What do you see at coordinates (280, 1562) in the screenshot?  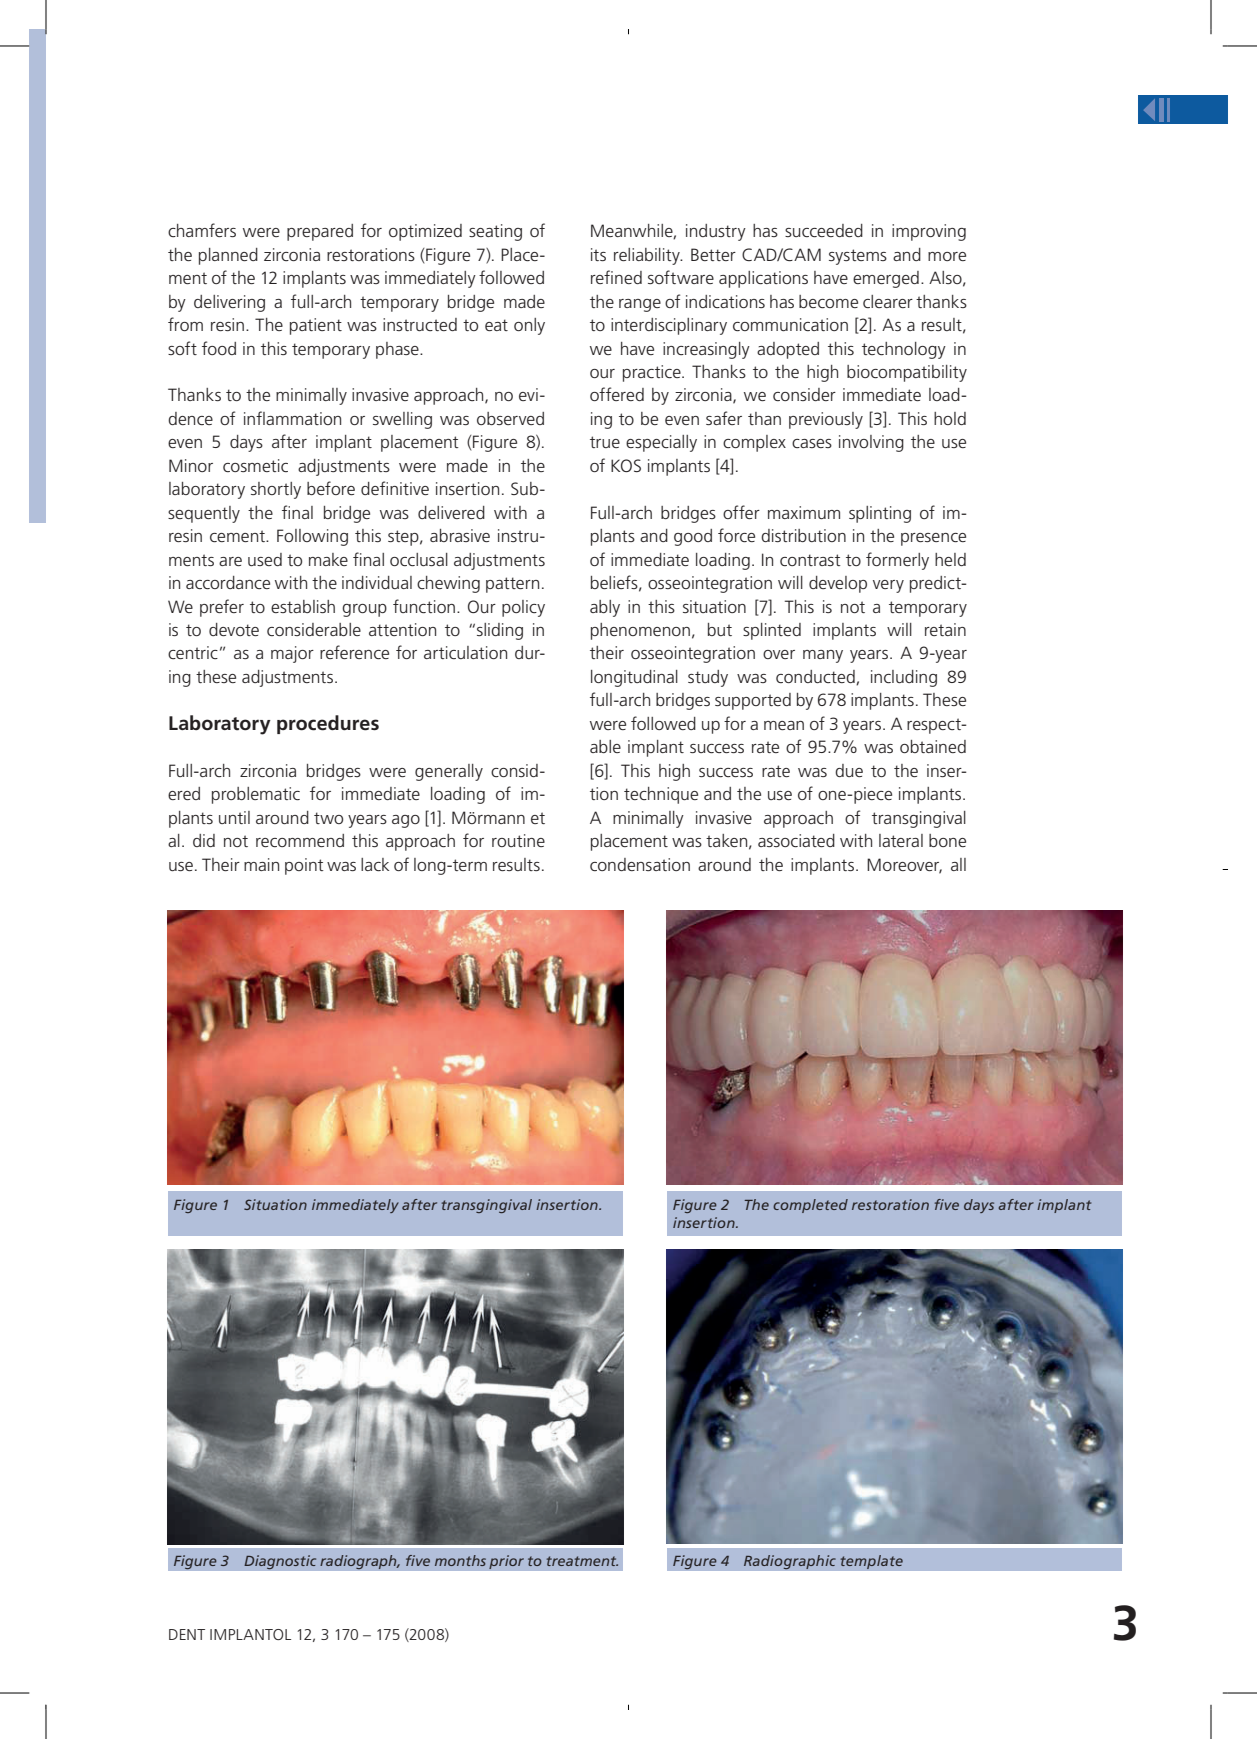 I see `Diagnostic` at bounding box center [280, 1562].
